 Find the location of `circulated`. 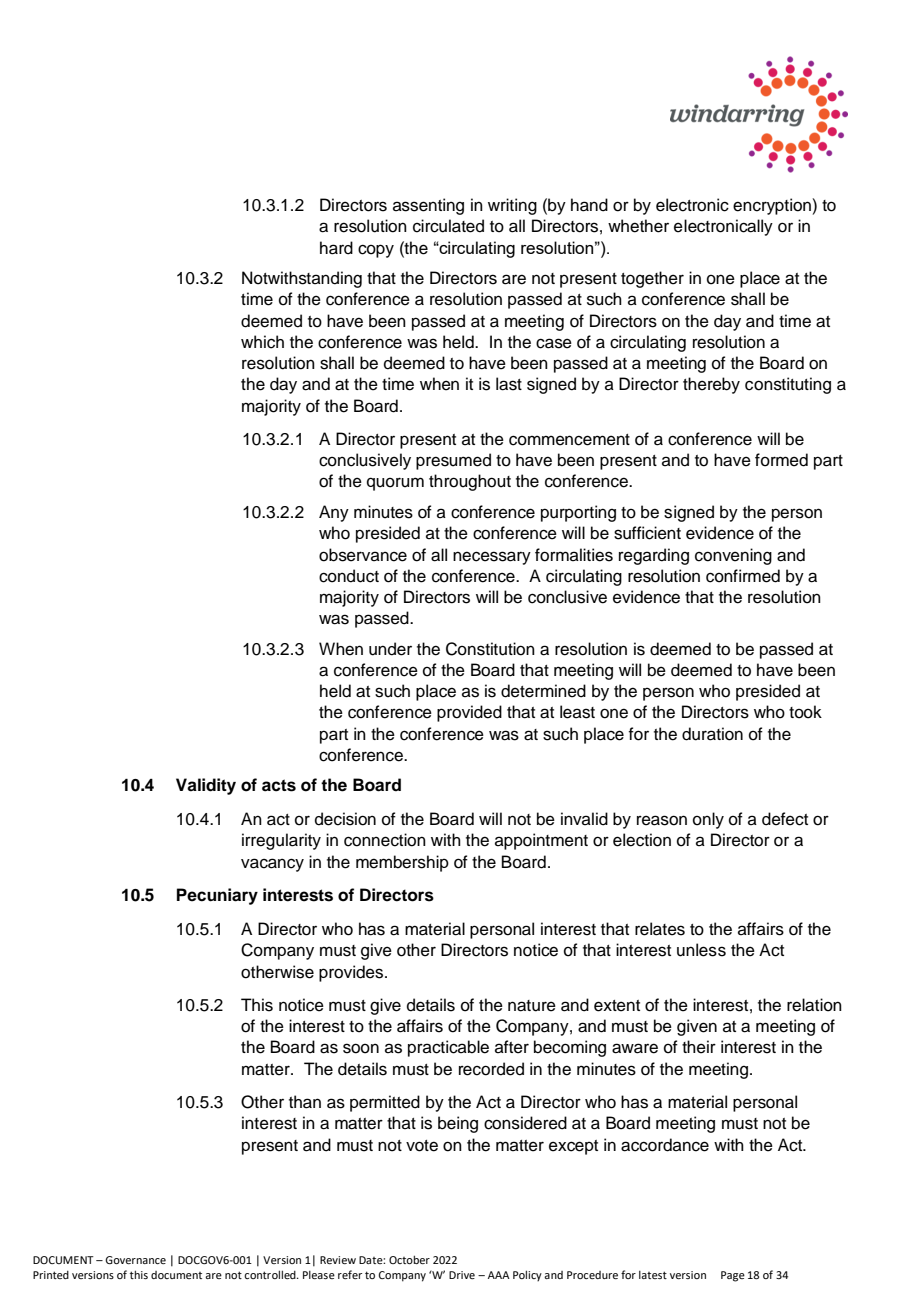

circulated is located at coordinates (448, 226).
